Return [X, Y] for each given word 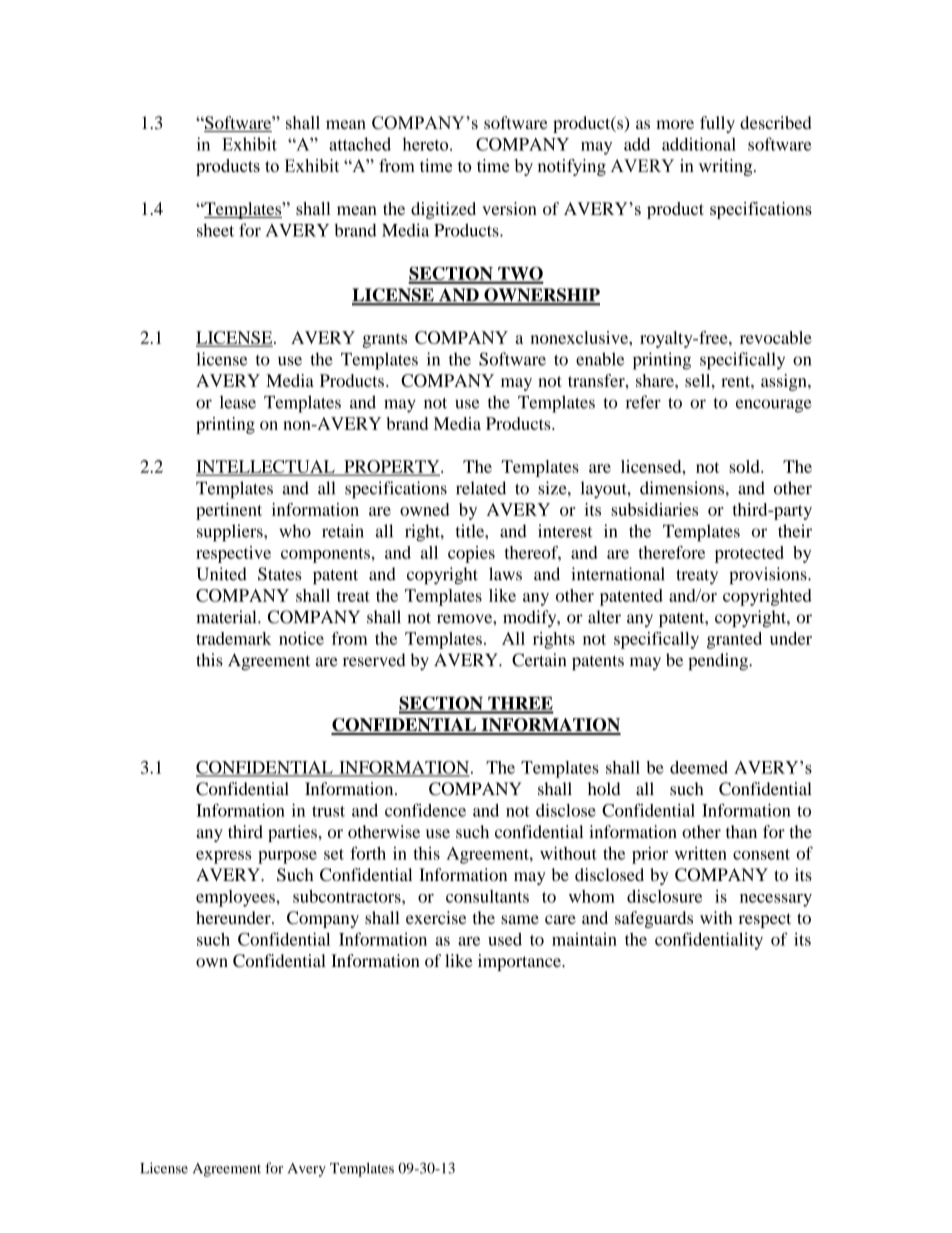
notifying [571, 167]
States [279, 574]
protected [749, 554]
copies [471, 554]
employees [236, 898]
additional [699, 144]
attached [360, 144]
